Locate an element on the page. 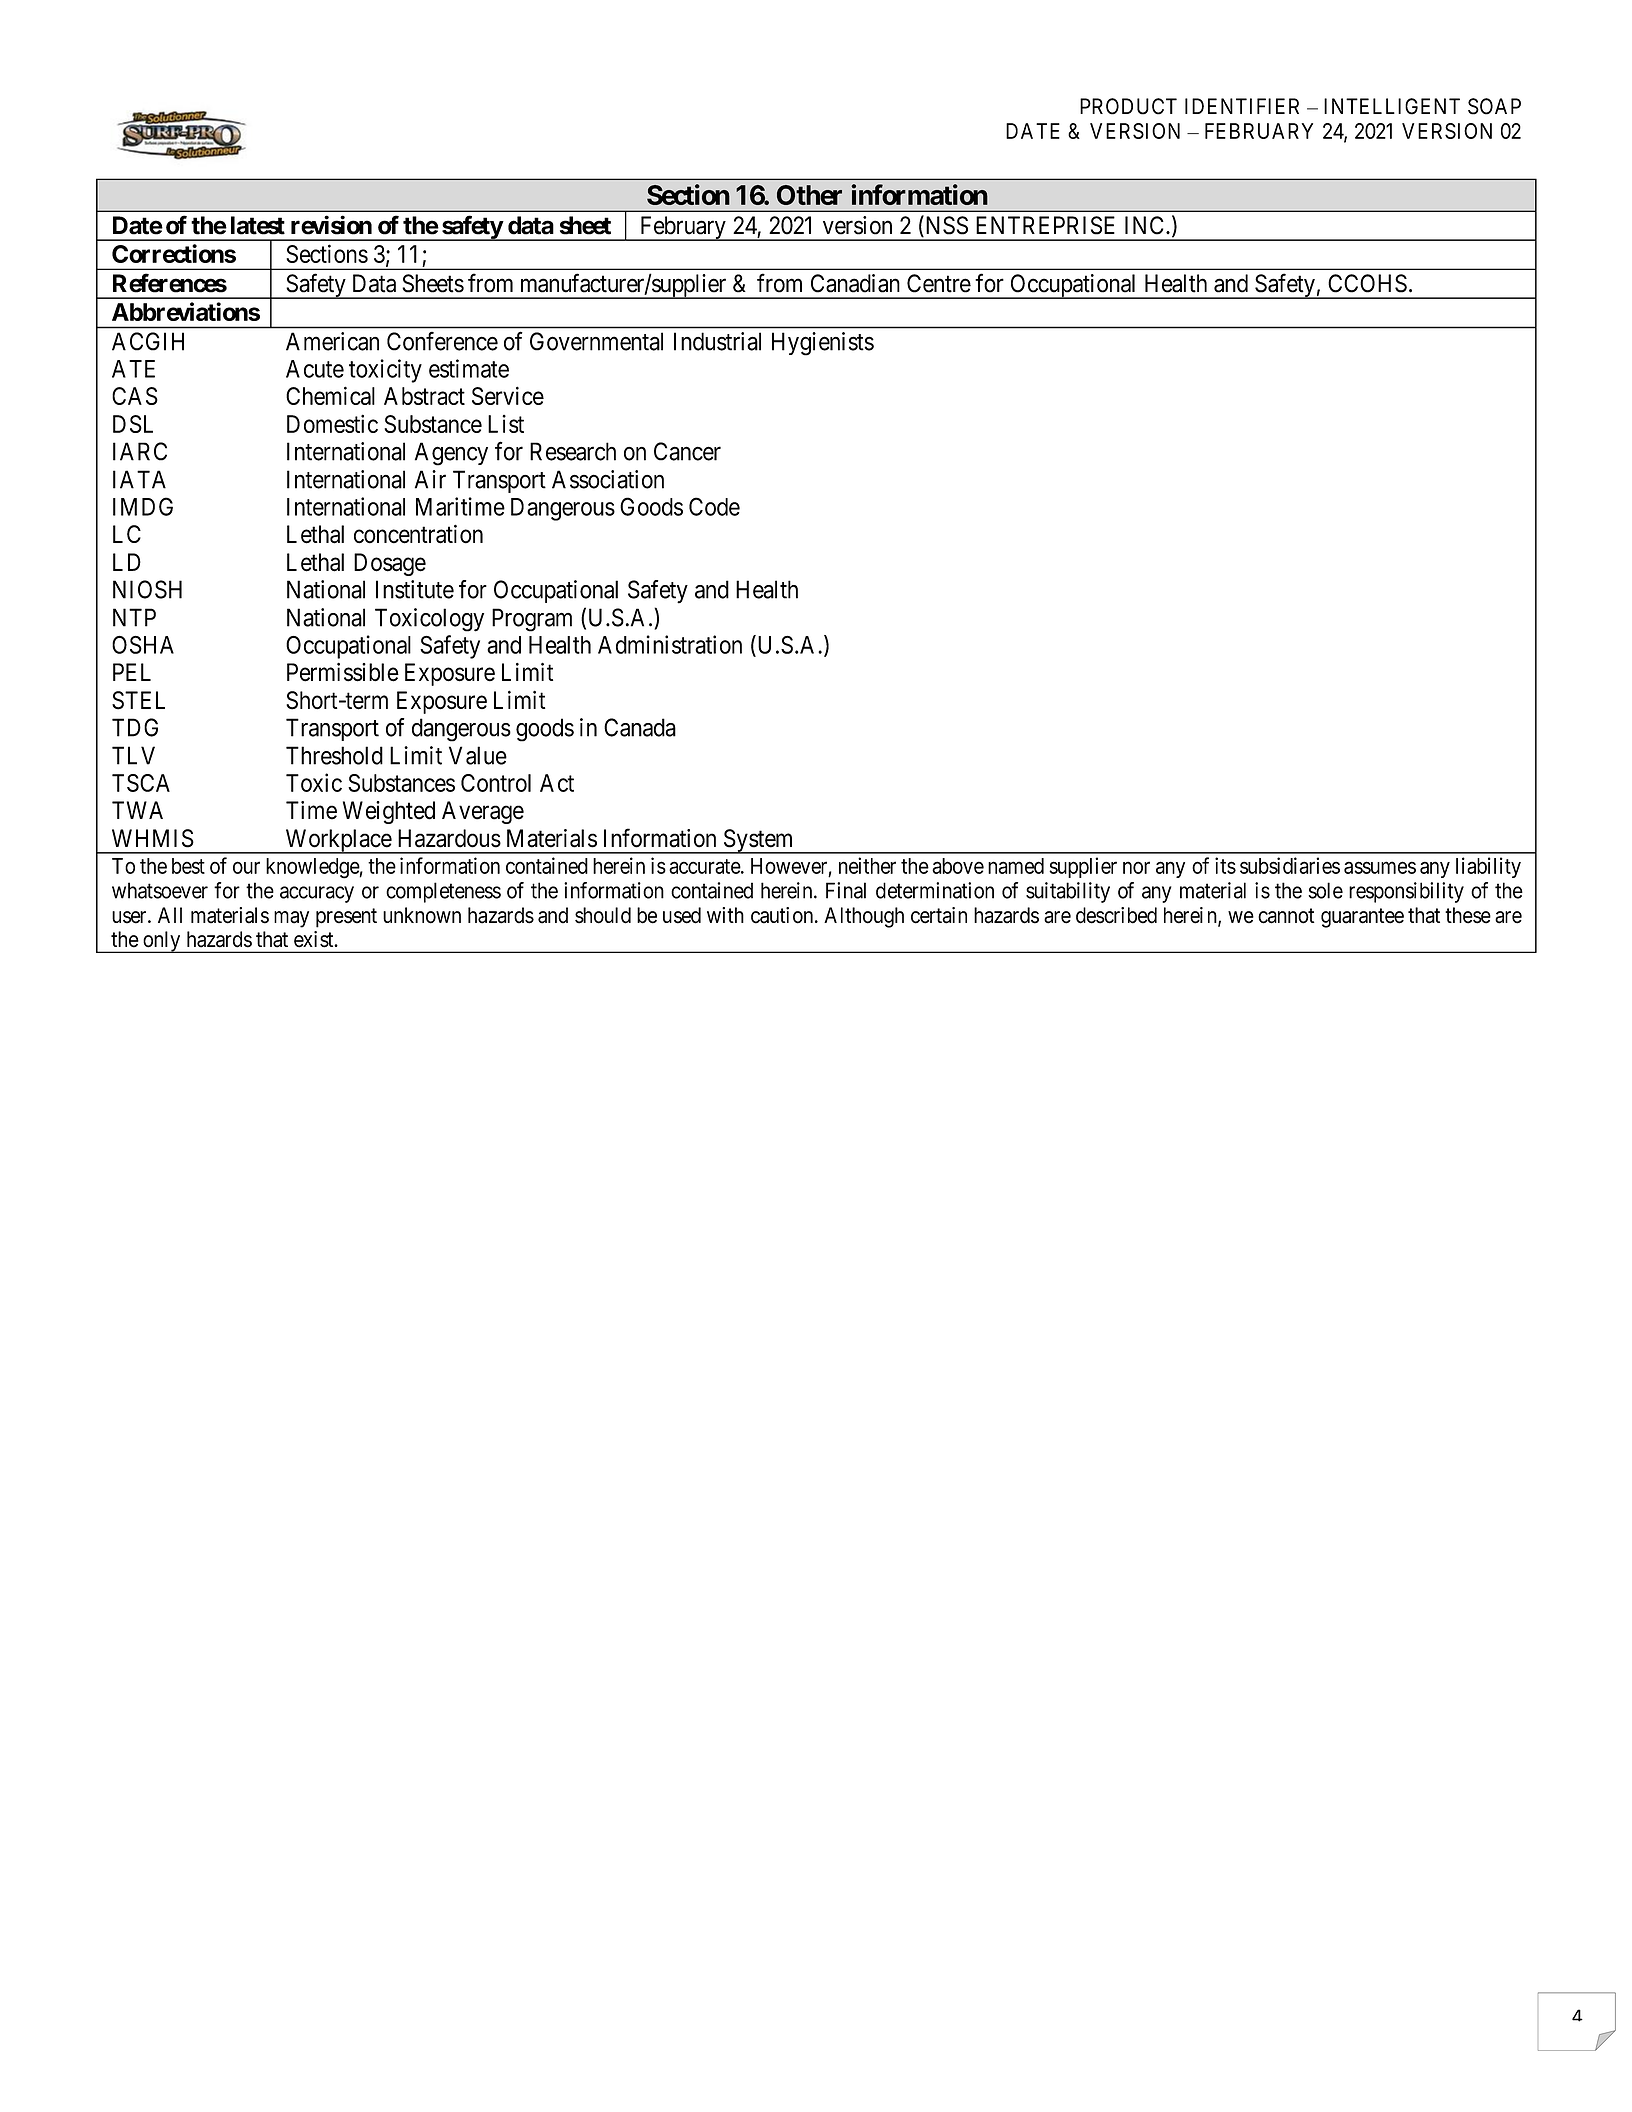 Image resolution: width=1632 pixels, height=2112 pixels. revision is located at coordinates (331, 225).
